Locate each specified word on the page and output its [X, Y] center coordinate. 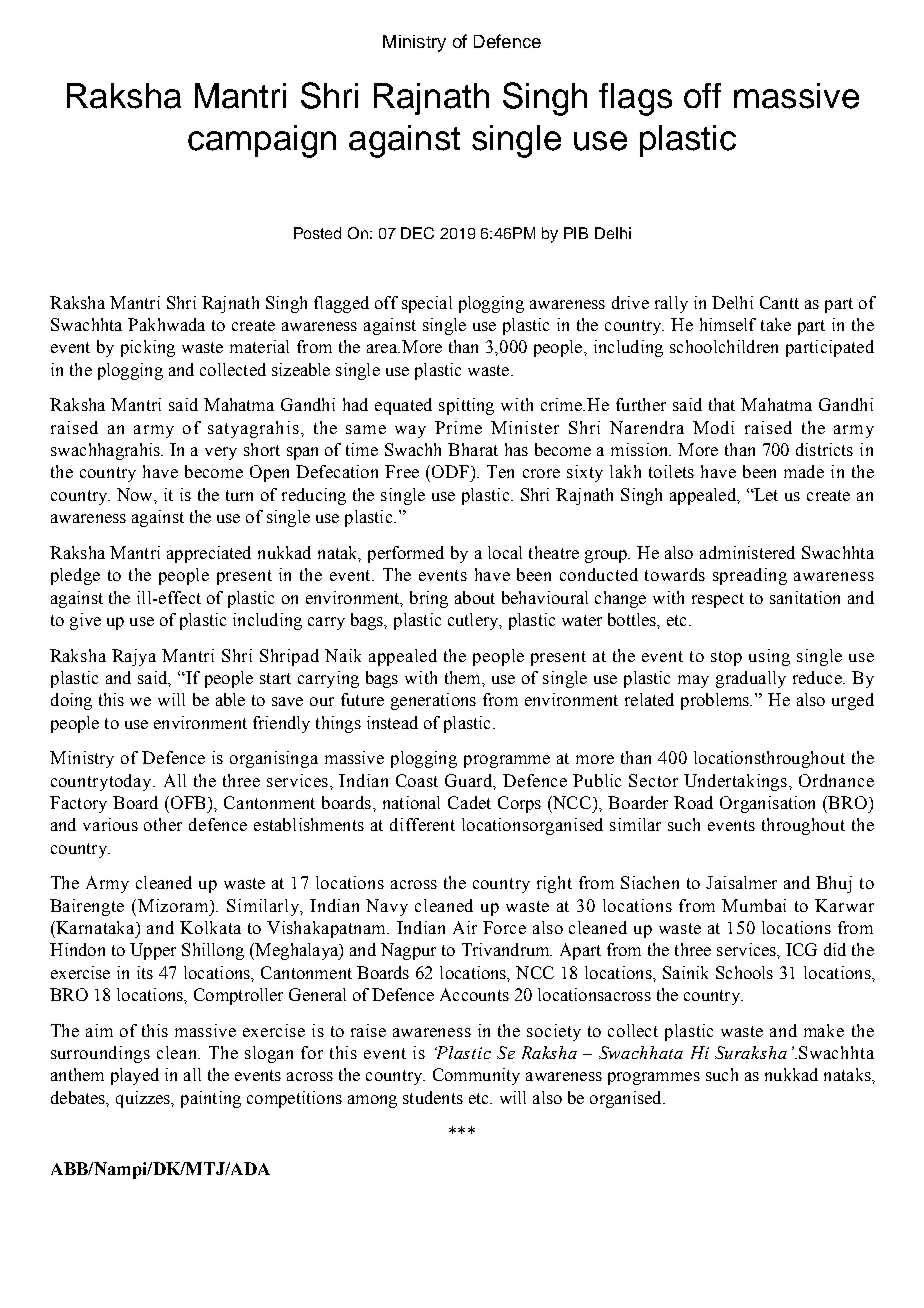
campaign [262, 141]
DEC [417, 233]
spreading [750, 576]
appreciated [209, 554]
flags [635, 99]
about [475, 597]
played [135, 1076]
